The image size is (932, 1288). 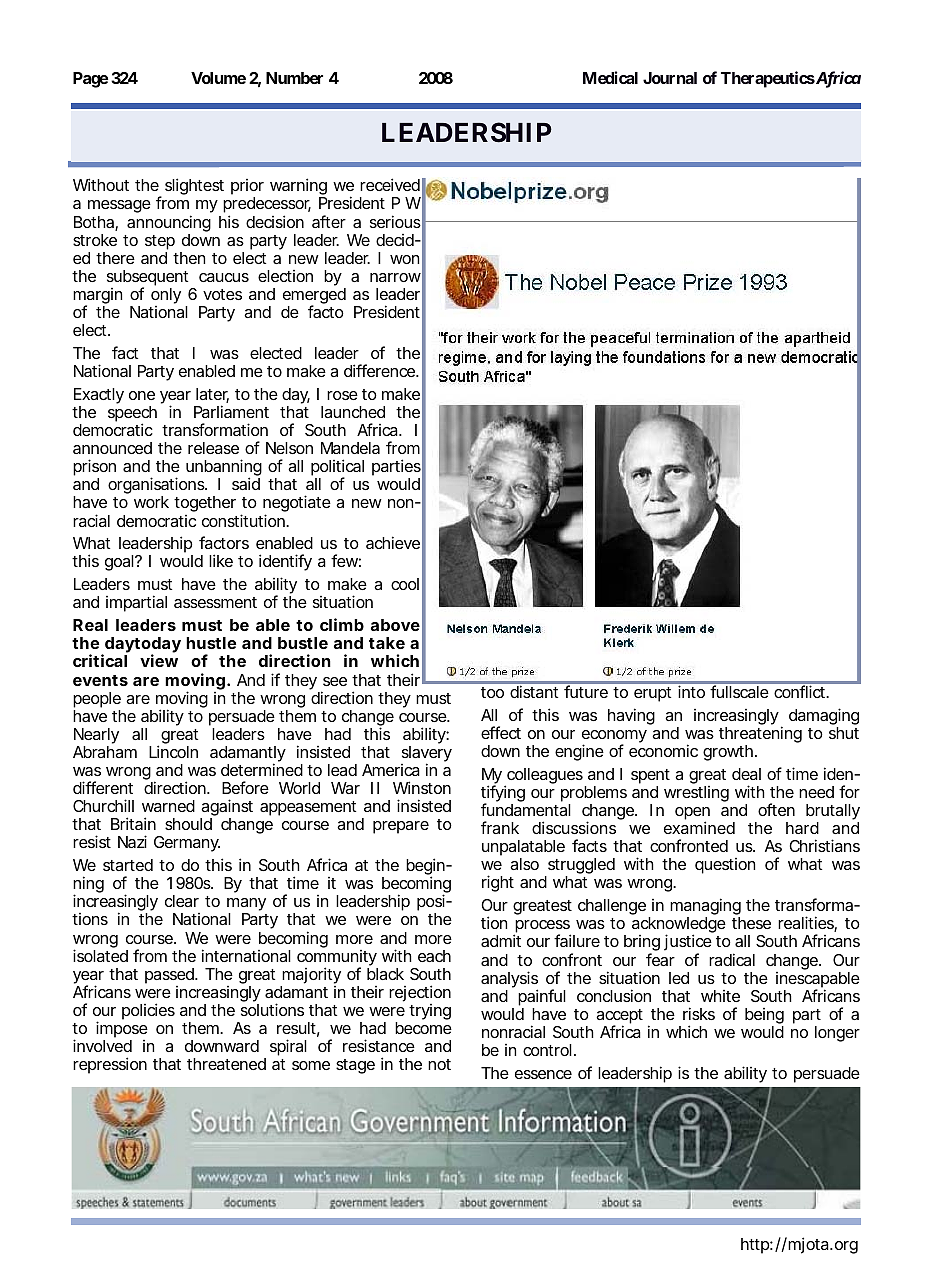 What do you see at coordinates (404, 259) in the image?
I see `won` at bounding box center [404, 259].
